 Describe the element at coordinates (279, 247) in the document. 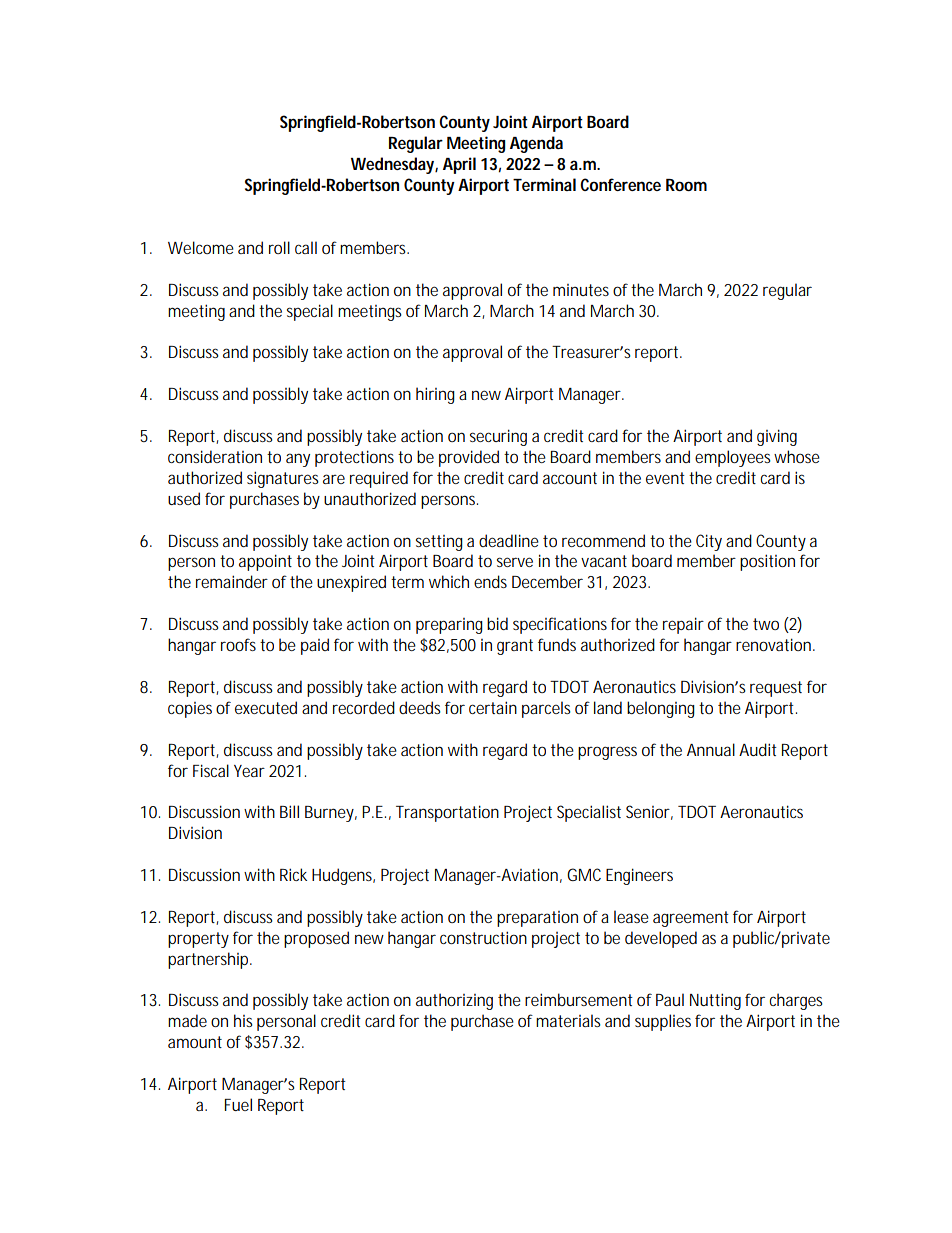

I see `roll` at that location.
